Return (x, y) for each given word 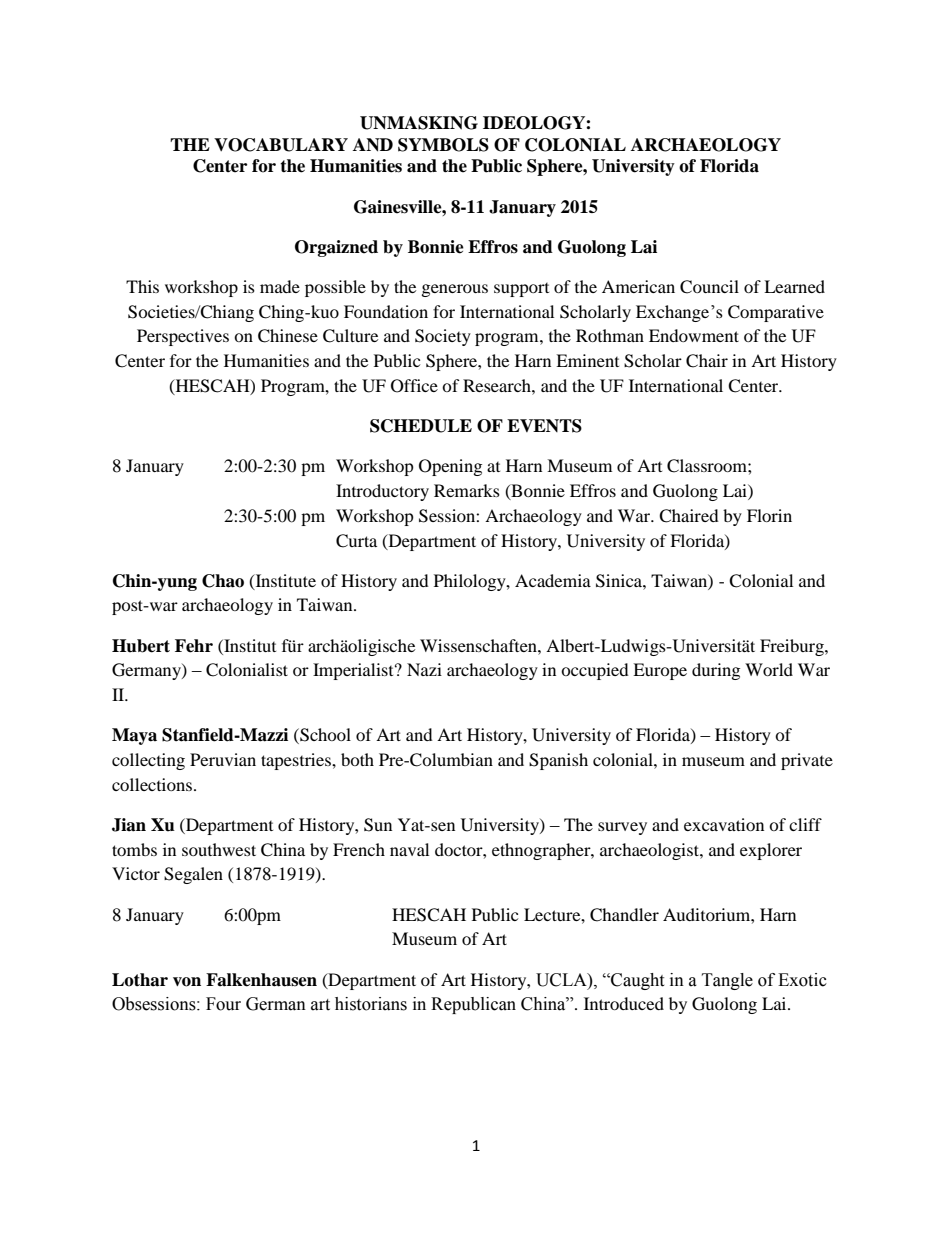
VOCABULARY (281, 145)
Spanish (558, 761)
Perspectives (183, 337)
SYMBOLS (443, 145)
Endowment (694, 335)
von (187, 982)
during (716, 671)
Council (709, 287)
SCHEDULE (421, 426)
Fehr (194, 646)
